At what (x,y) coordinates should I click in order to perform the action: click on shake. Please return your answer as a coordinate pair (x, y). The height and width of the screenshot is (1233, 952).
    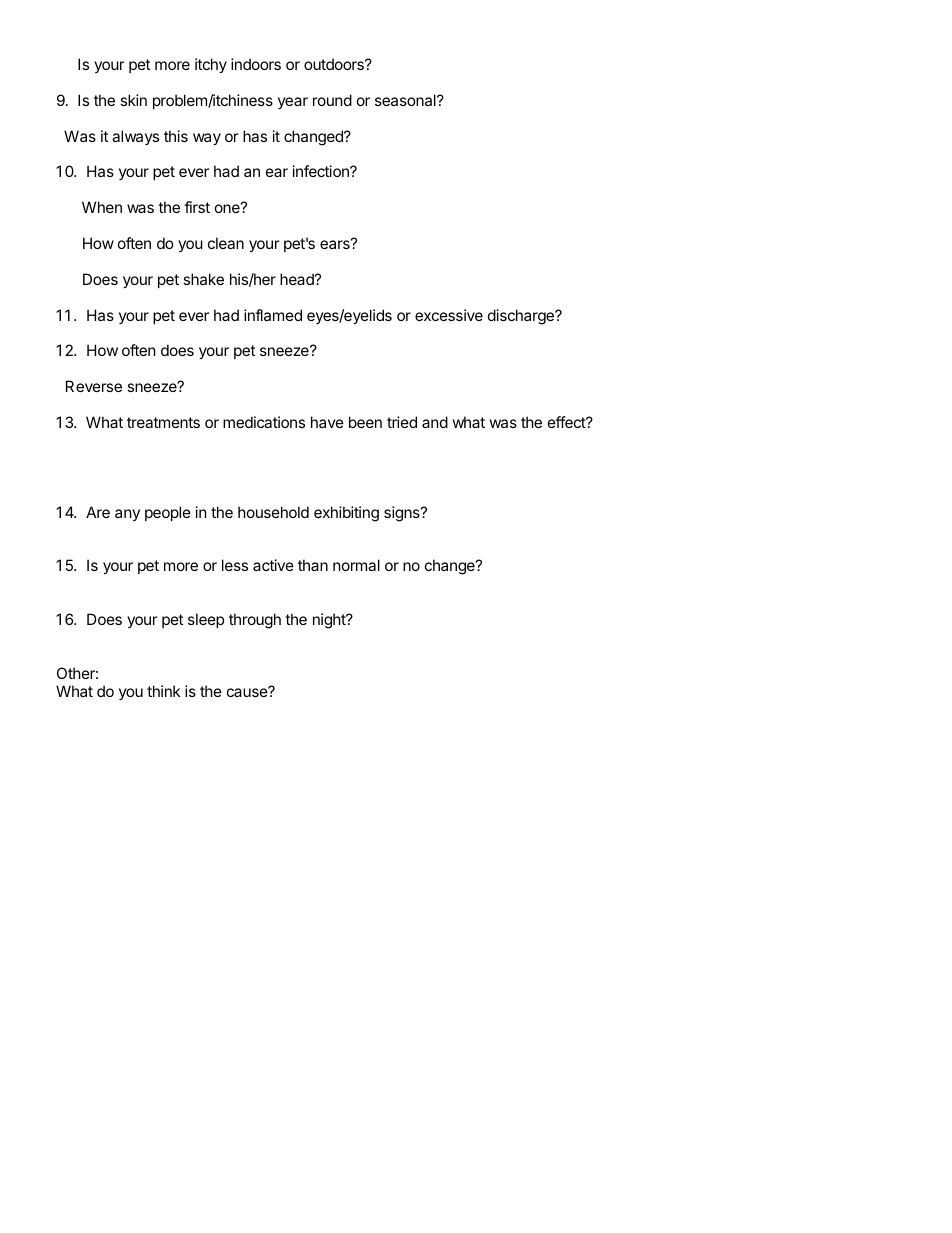
    Looking at the image, I should click on (203, 279).
